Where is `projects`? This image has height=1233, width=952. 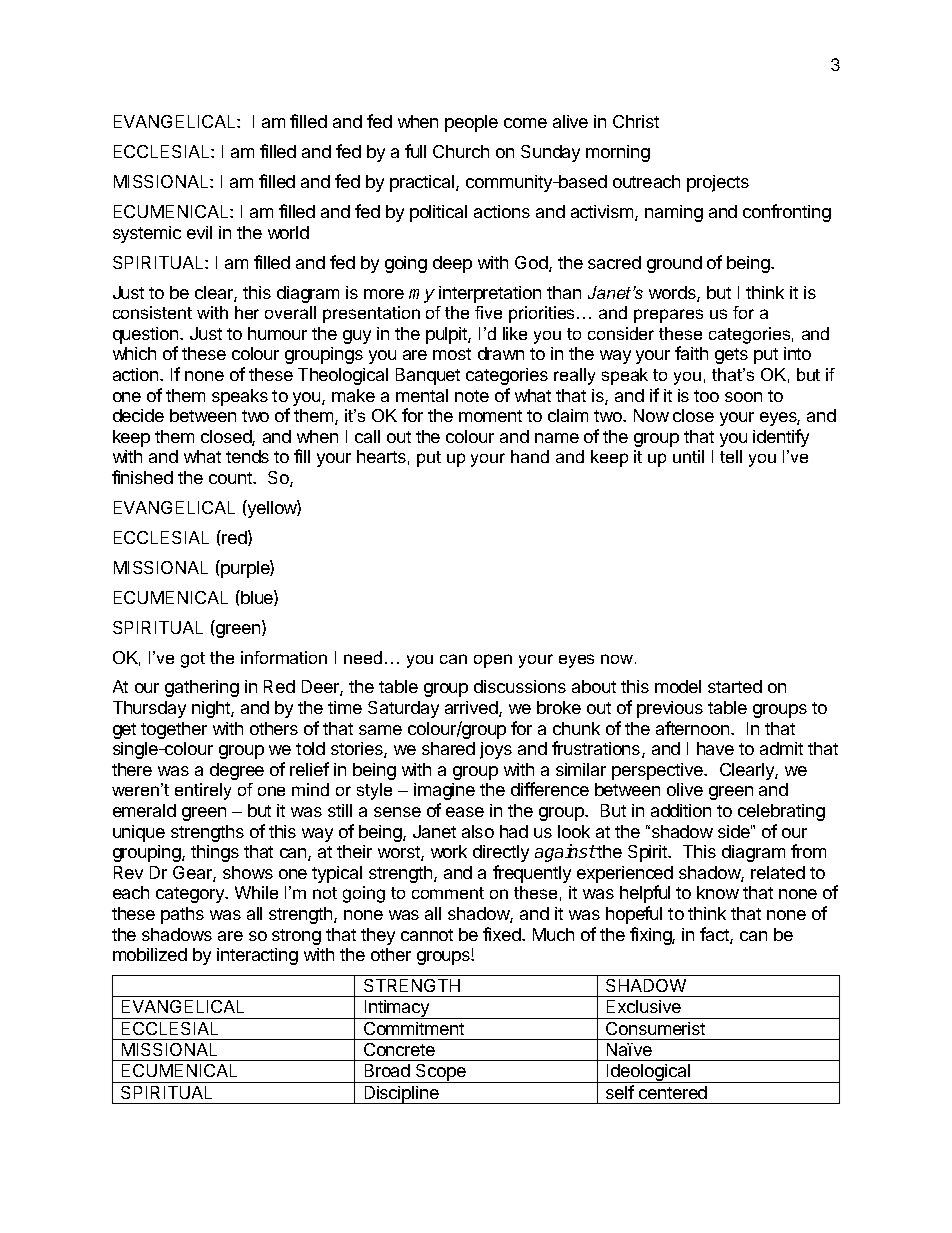 projects is located at coordinates (718, 183).
